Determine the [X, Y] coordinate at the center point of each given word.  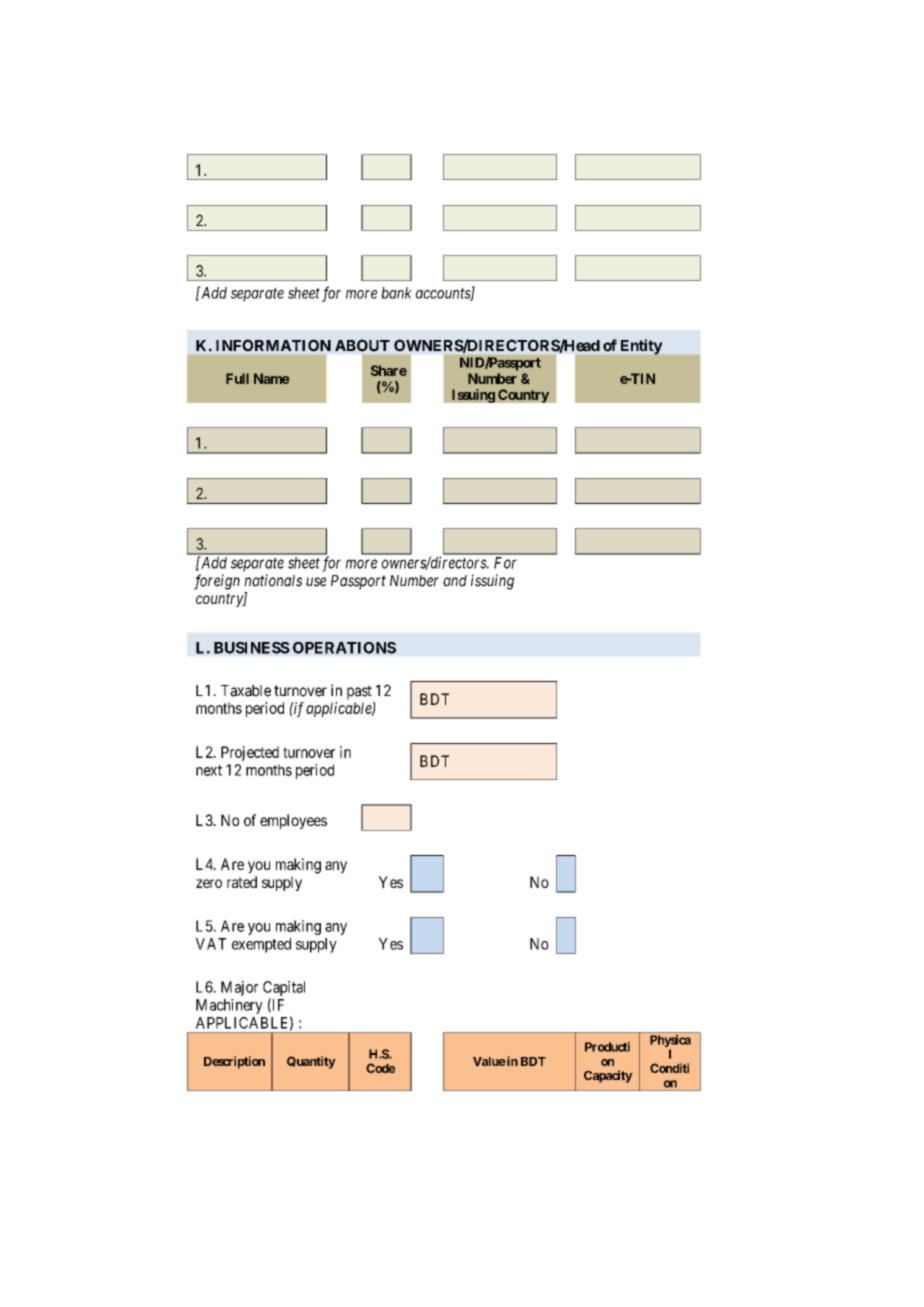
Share [389, 370]
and [455, 581]
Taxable [246, 691]
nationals [273, 580]
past [359, 692]
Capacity [608, 1076]
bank [396, 293]
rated [242, 882]
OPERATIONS [344, 648]
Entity [641, 347]
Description [234, 1062]
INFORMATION [273, 345]
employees [293, 821]
